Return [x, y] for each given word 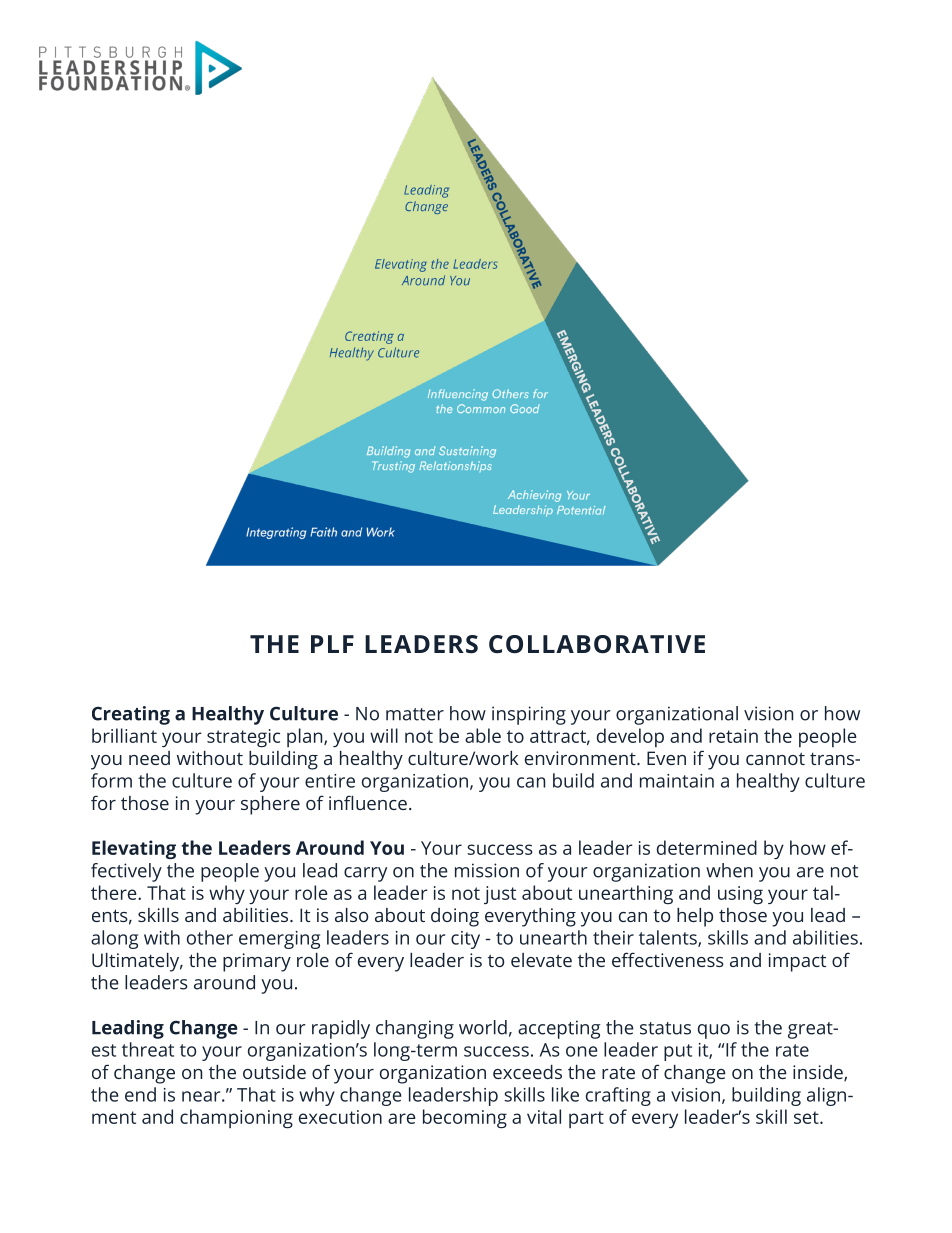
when [729, 870]
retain [733, 736]
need [149, 758]
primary [257, 962]
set [807, 1117]
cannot [775, 758]
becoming [465, 1119]
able [483, 735]
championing [236, 1119]
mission [487, 870]
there [115, 892]
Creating [131, 715]
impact [797, 962]
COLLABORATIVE [597, 644]
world [483, 1027]
